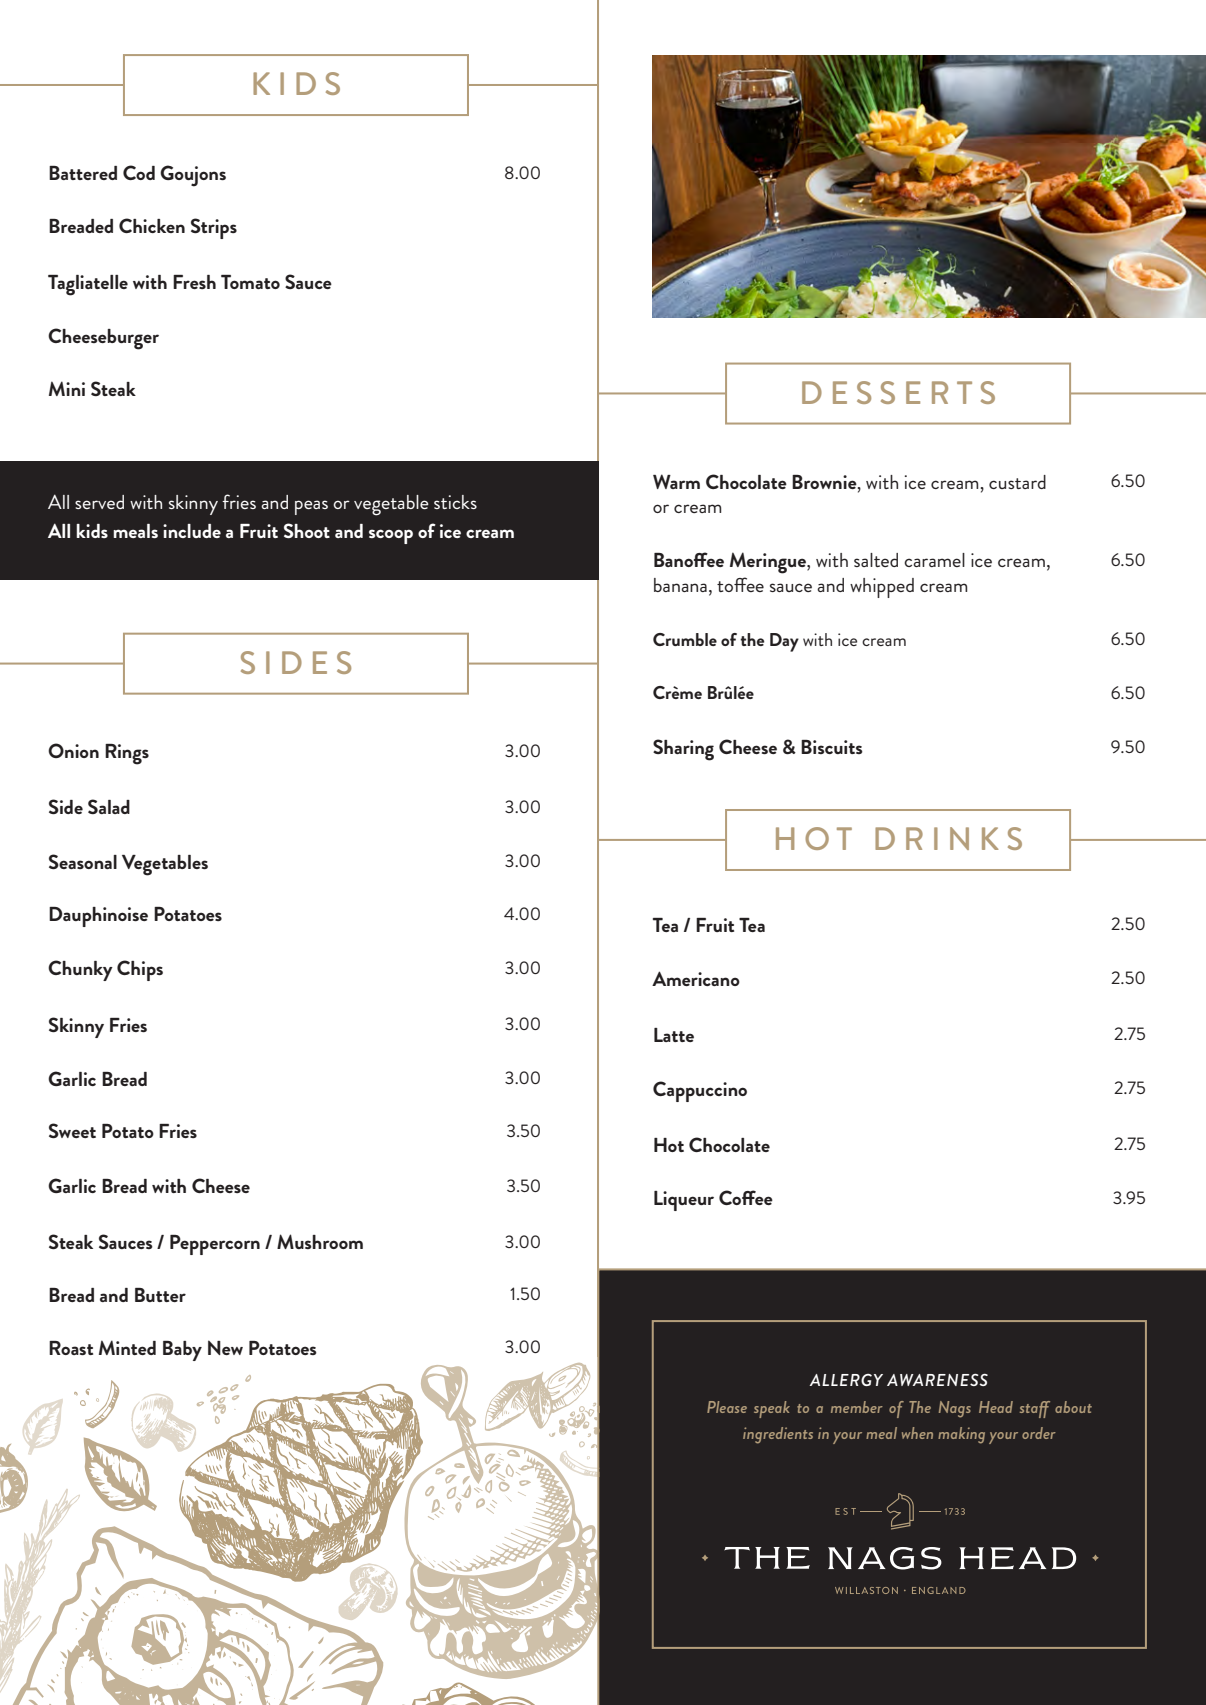  What do you see at coordinates (680, 585) in the screenshot?
I see `banana` at bounding box center [680, 585].
